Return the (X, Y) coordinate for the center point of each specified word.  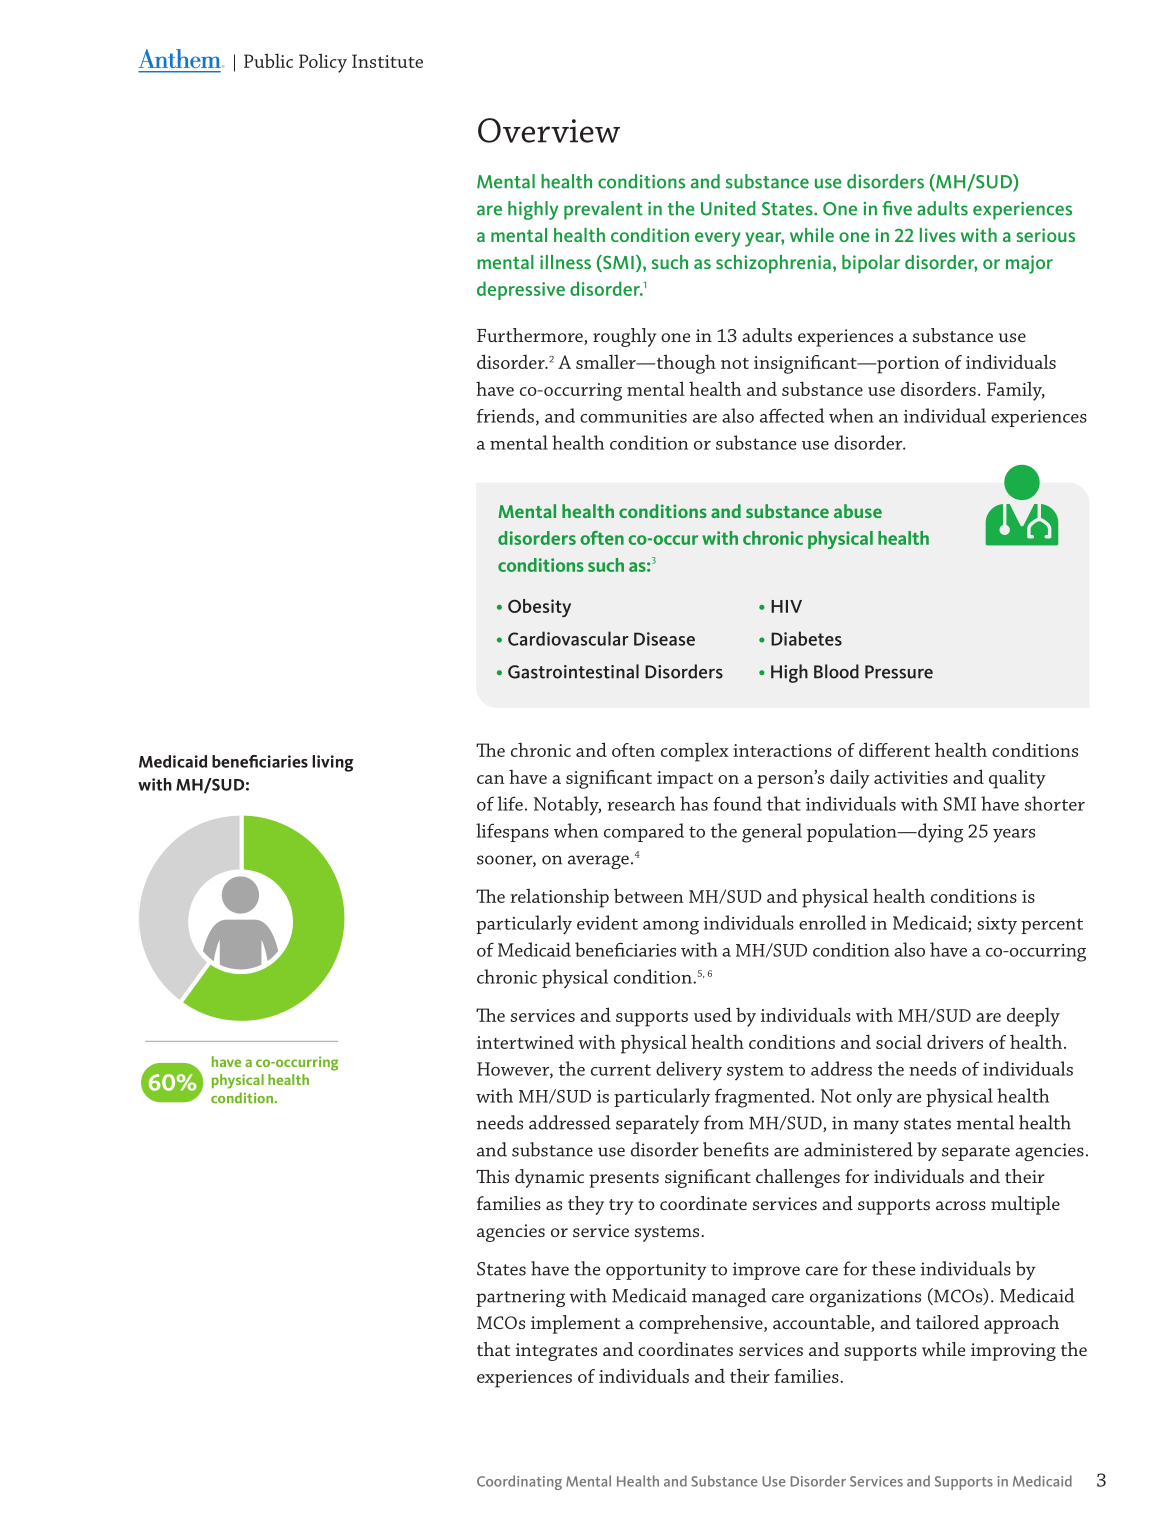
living (332, 763)
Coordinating (519, 1482)
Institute (387, 61)
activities (911, 777)
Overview (549, 130)
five (897, 208)
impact (685, 780)
